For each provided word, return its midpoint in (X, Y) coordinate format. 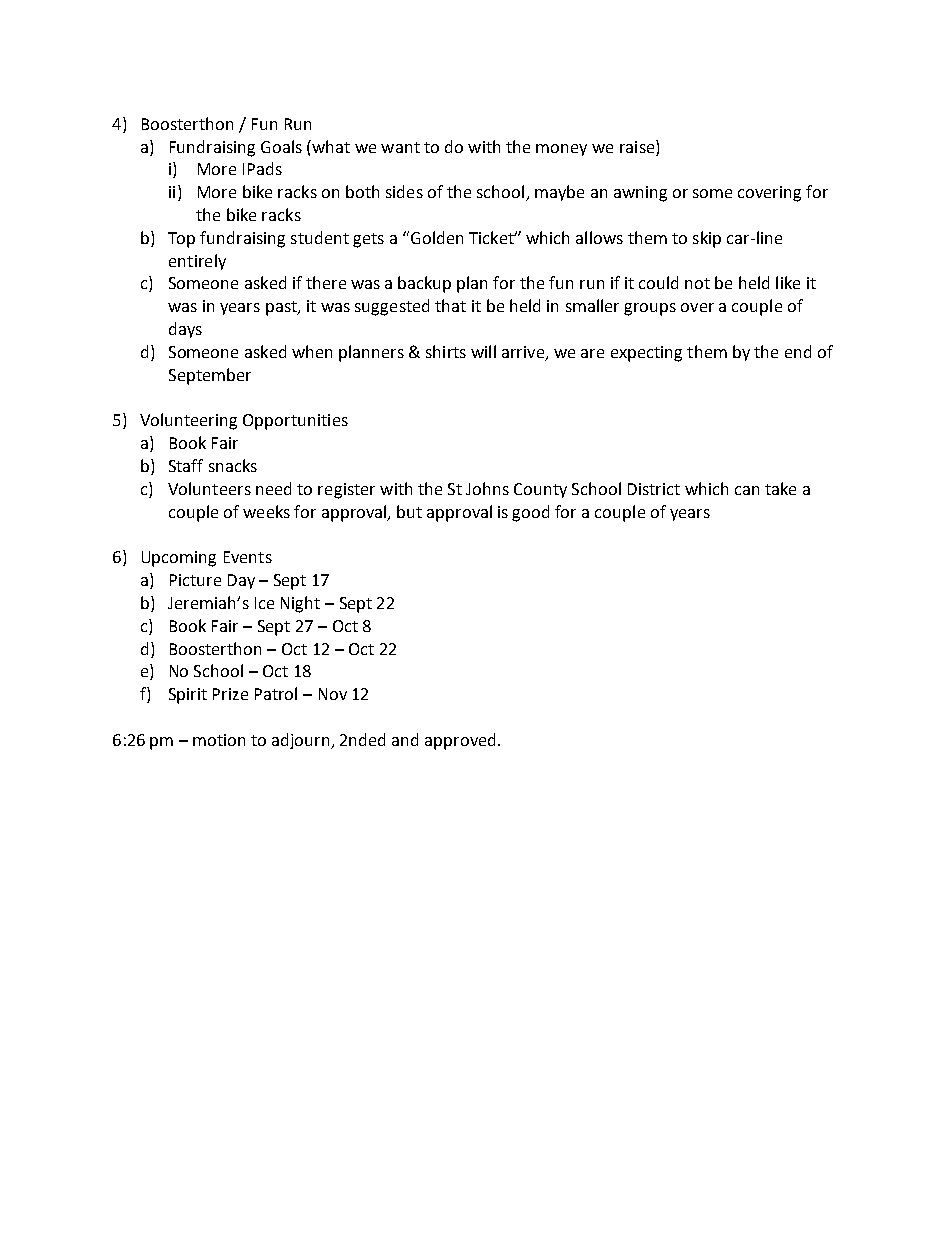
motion (219, 740)
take (780, 488)
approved (460, 741)
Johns (487, 488)
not (697, 283)
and (405, 739)
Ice (264, 603)
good (530, 513)
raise (638, 146)
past (282, 308)
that (450, 305)
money (561, 150)
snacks (233, 465)
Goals (281, 146)
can (747, 490)
